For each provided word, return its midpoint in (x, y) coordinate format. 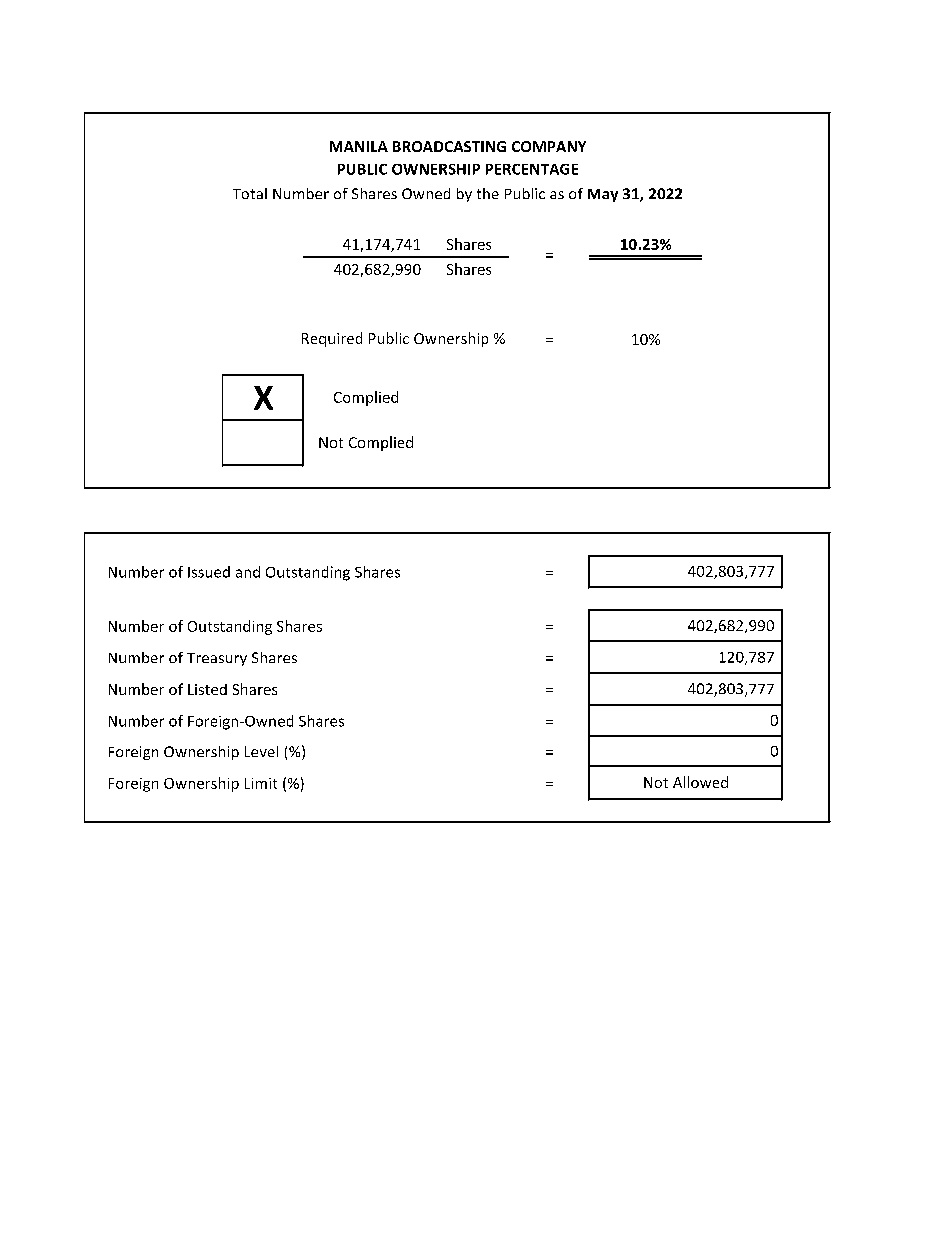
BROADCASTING (449, 146)
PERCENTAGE (532, 169)
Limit (261, 783)
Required (332, 339)
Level (261, 751)
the (488, 193)
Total (250, 193)
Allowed (700, 782)
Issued (209, 572)
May (603, 195)
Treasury (217, 659)
